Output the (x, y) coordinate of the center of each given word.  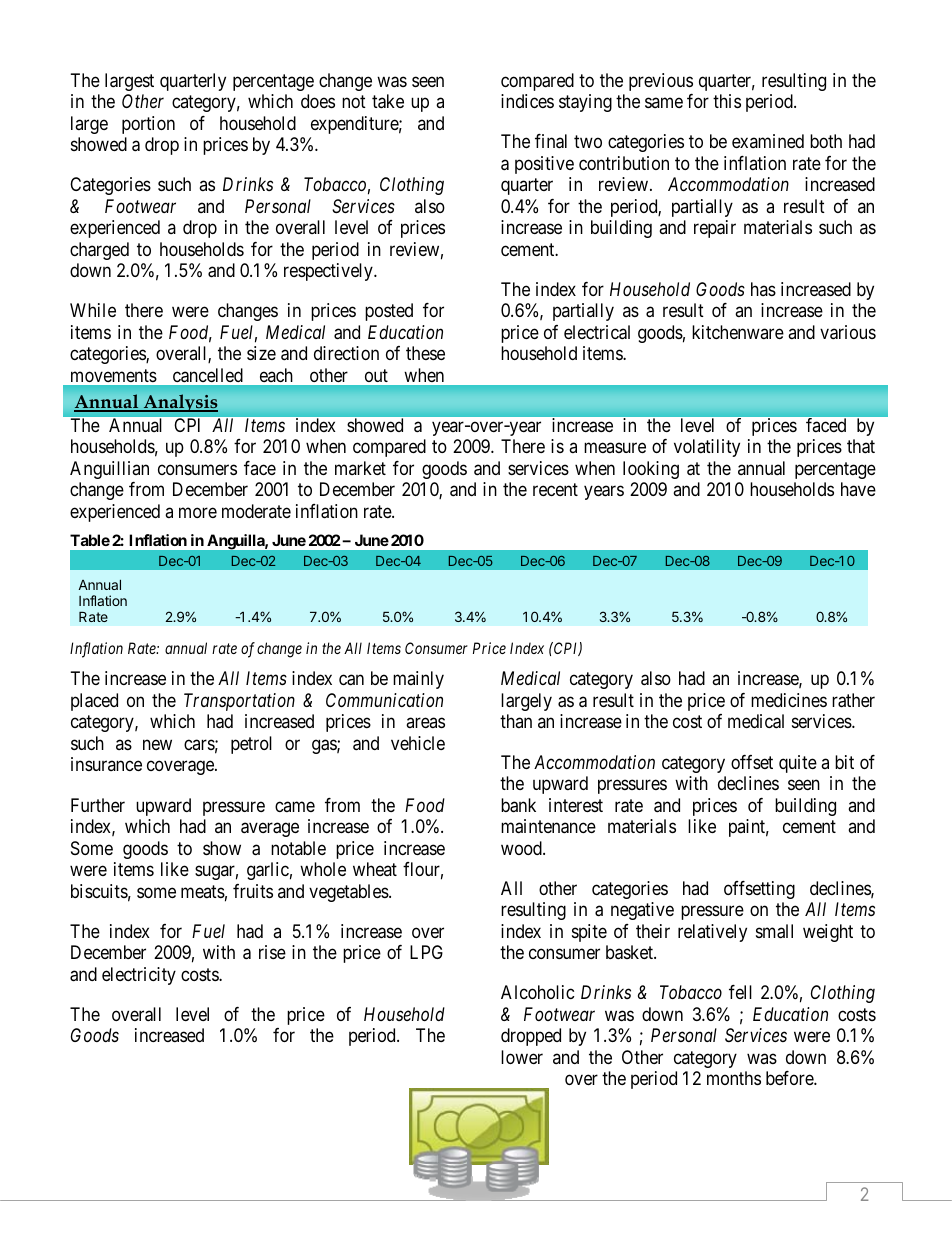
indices (527, 101)
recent (555, 490)
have (858, 489)
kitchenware (738, 332)
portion (148, 125)
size (261, 353)
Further (98, 805)
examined (768, 141)
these (425, 353)
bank (518, 805)
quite (798, 764)
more (198, 512)
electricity (139, 976)
